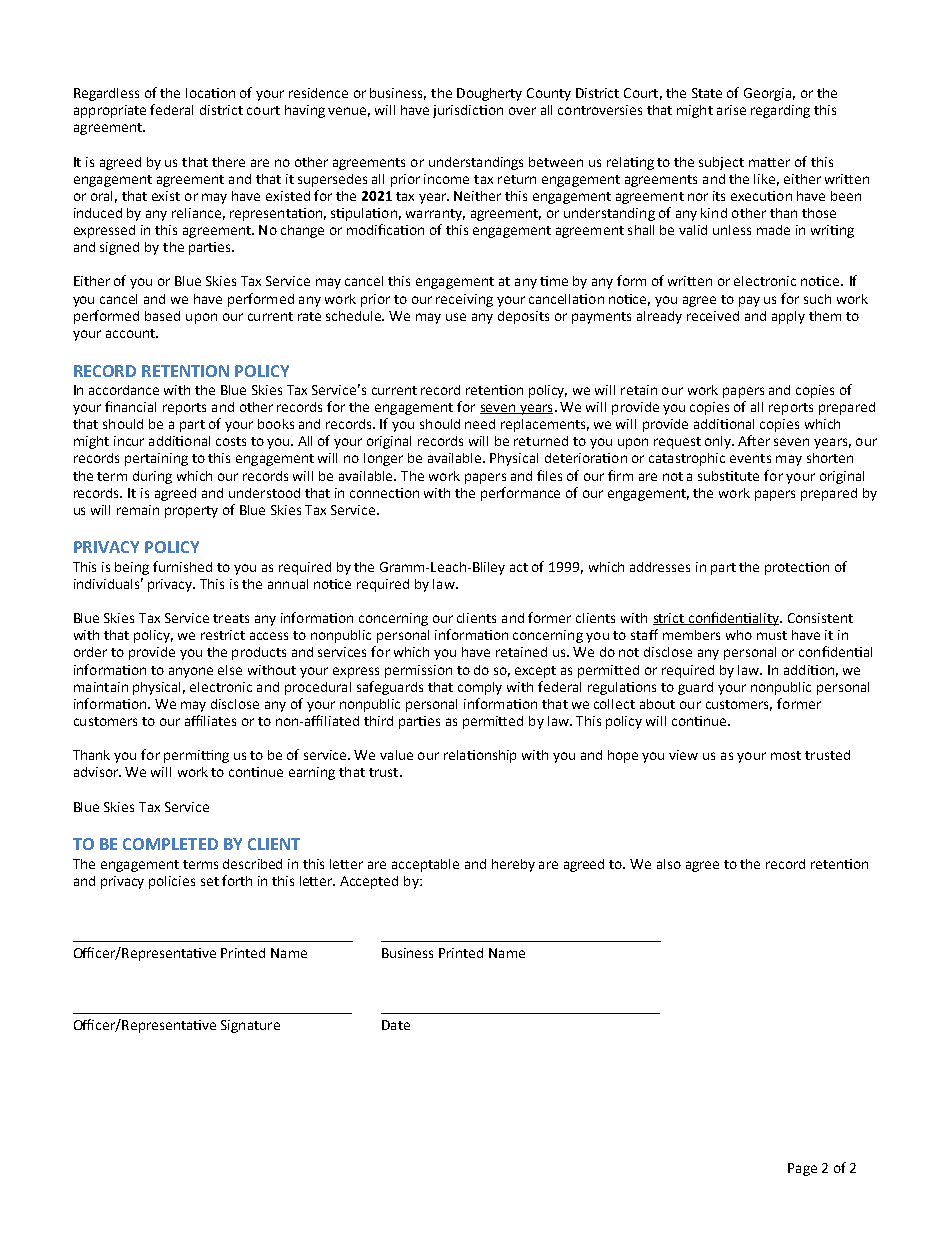  I want to click on events, so click(750, 458).
